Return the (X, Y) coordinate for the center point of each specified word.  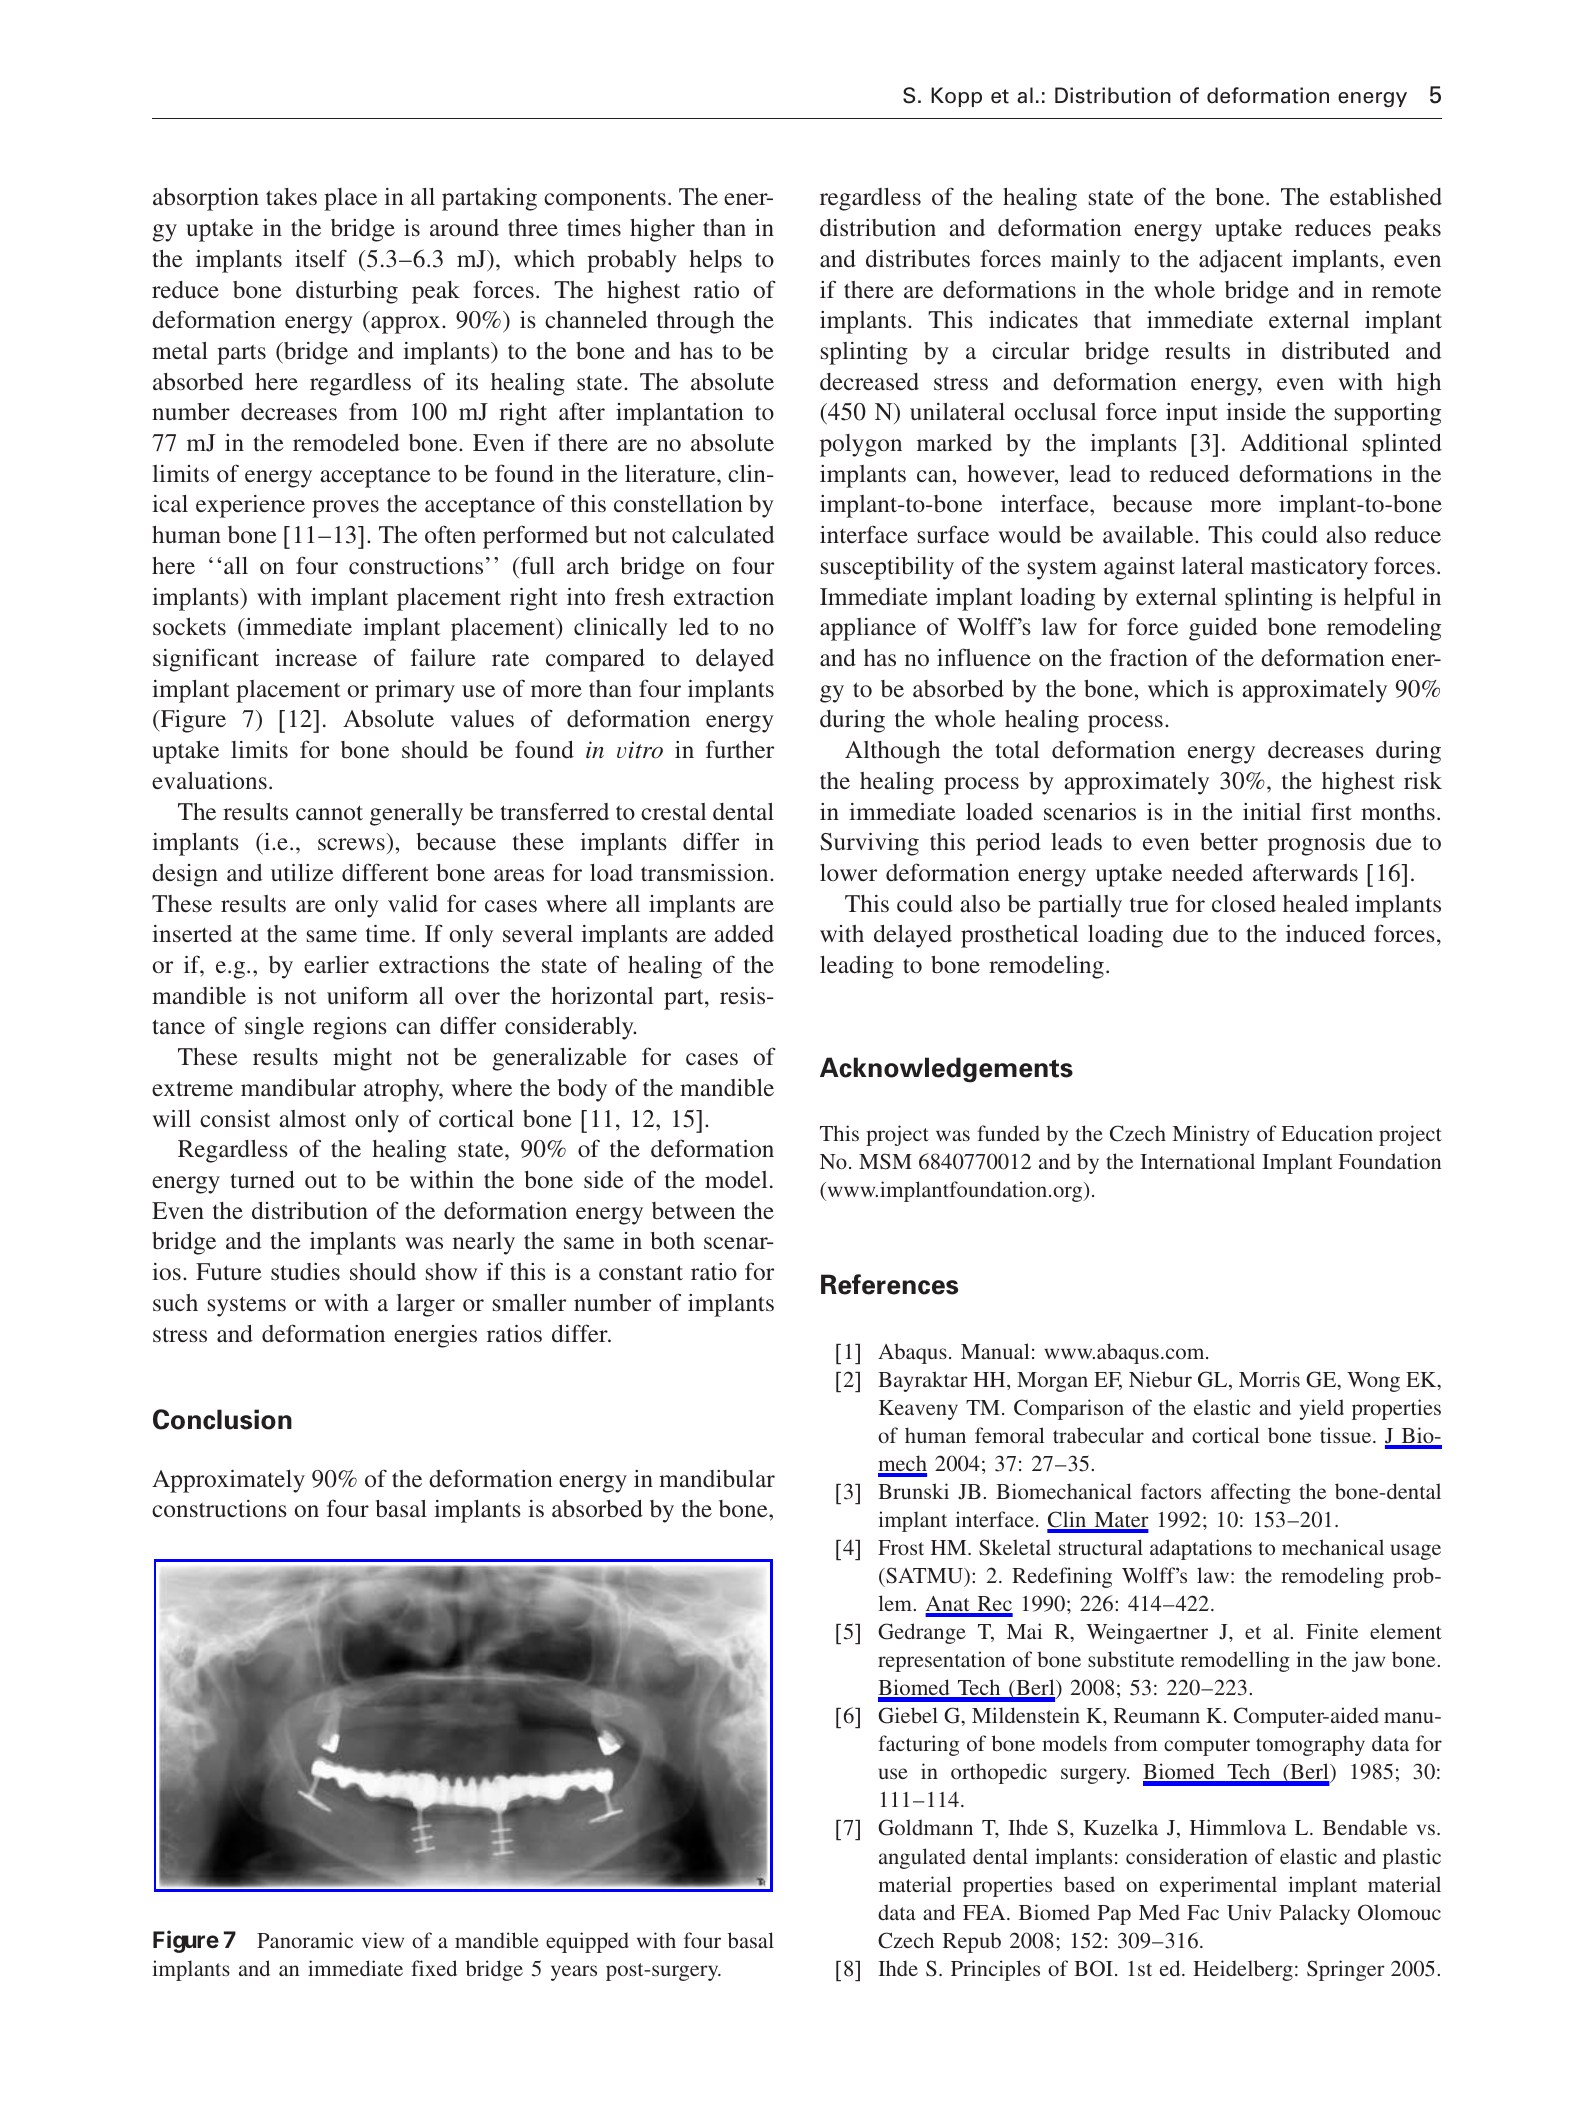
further (740, 749)
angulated (922, 1858)
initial (1272, 811)
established (1386, 197)
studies (305, 1271)
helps (715, 261)
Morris (1269, 1379)
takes (291, 196)
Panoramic (305, 1940)
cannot (329, 812)
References (889, 1284)
